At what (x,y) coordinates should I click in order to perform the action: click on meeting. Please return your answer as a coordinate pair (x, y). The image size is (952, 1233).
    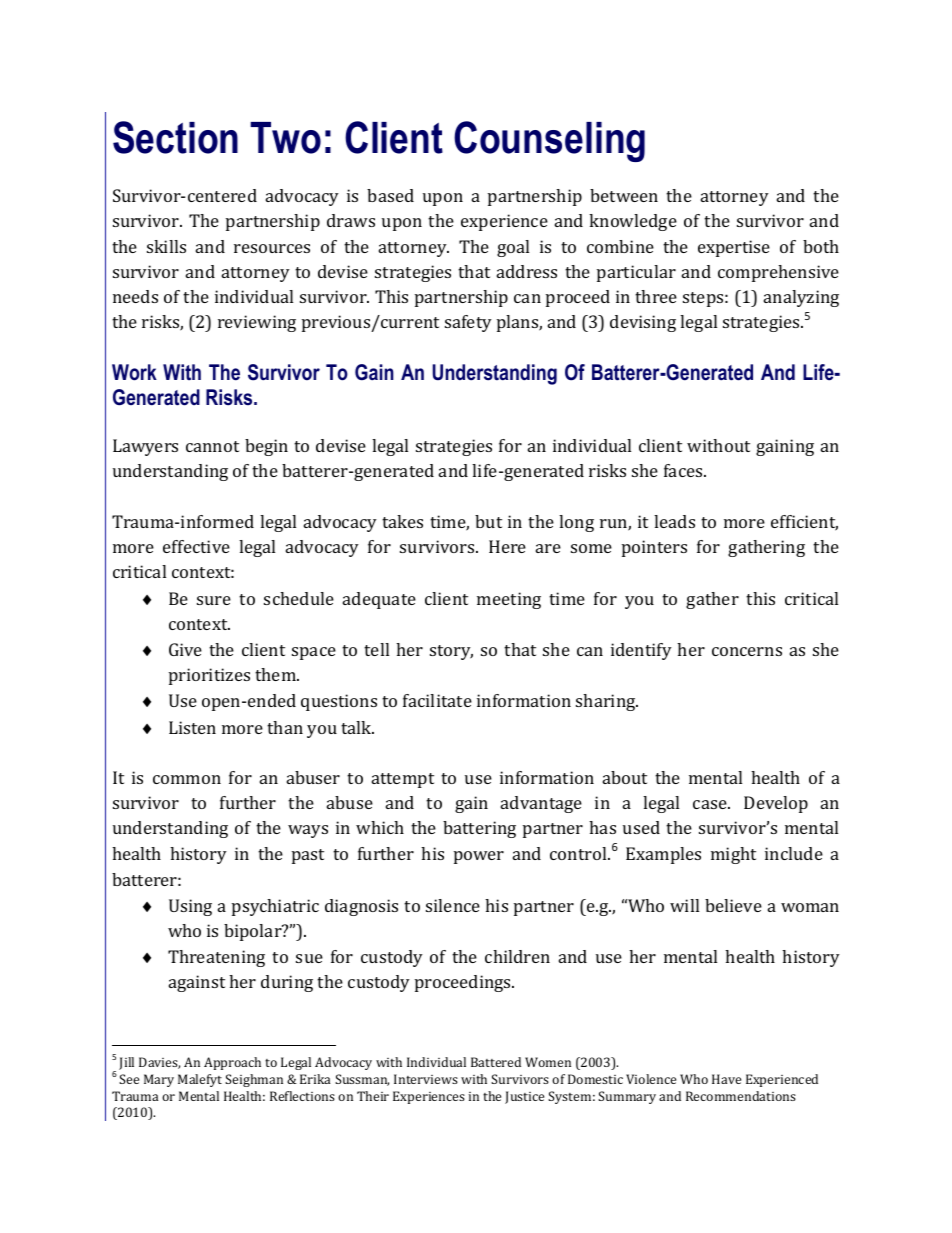
    Looking at the image, I should click on (509, 600).
